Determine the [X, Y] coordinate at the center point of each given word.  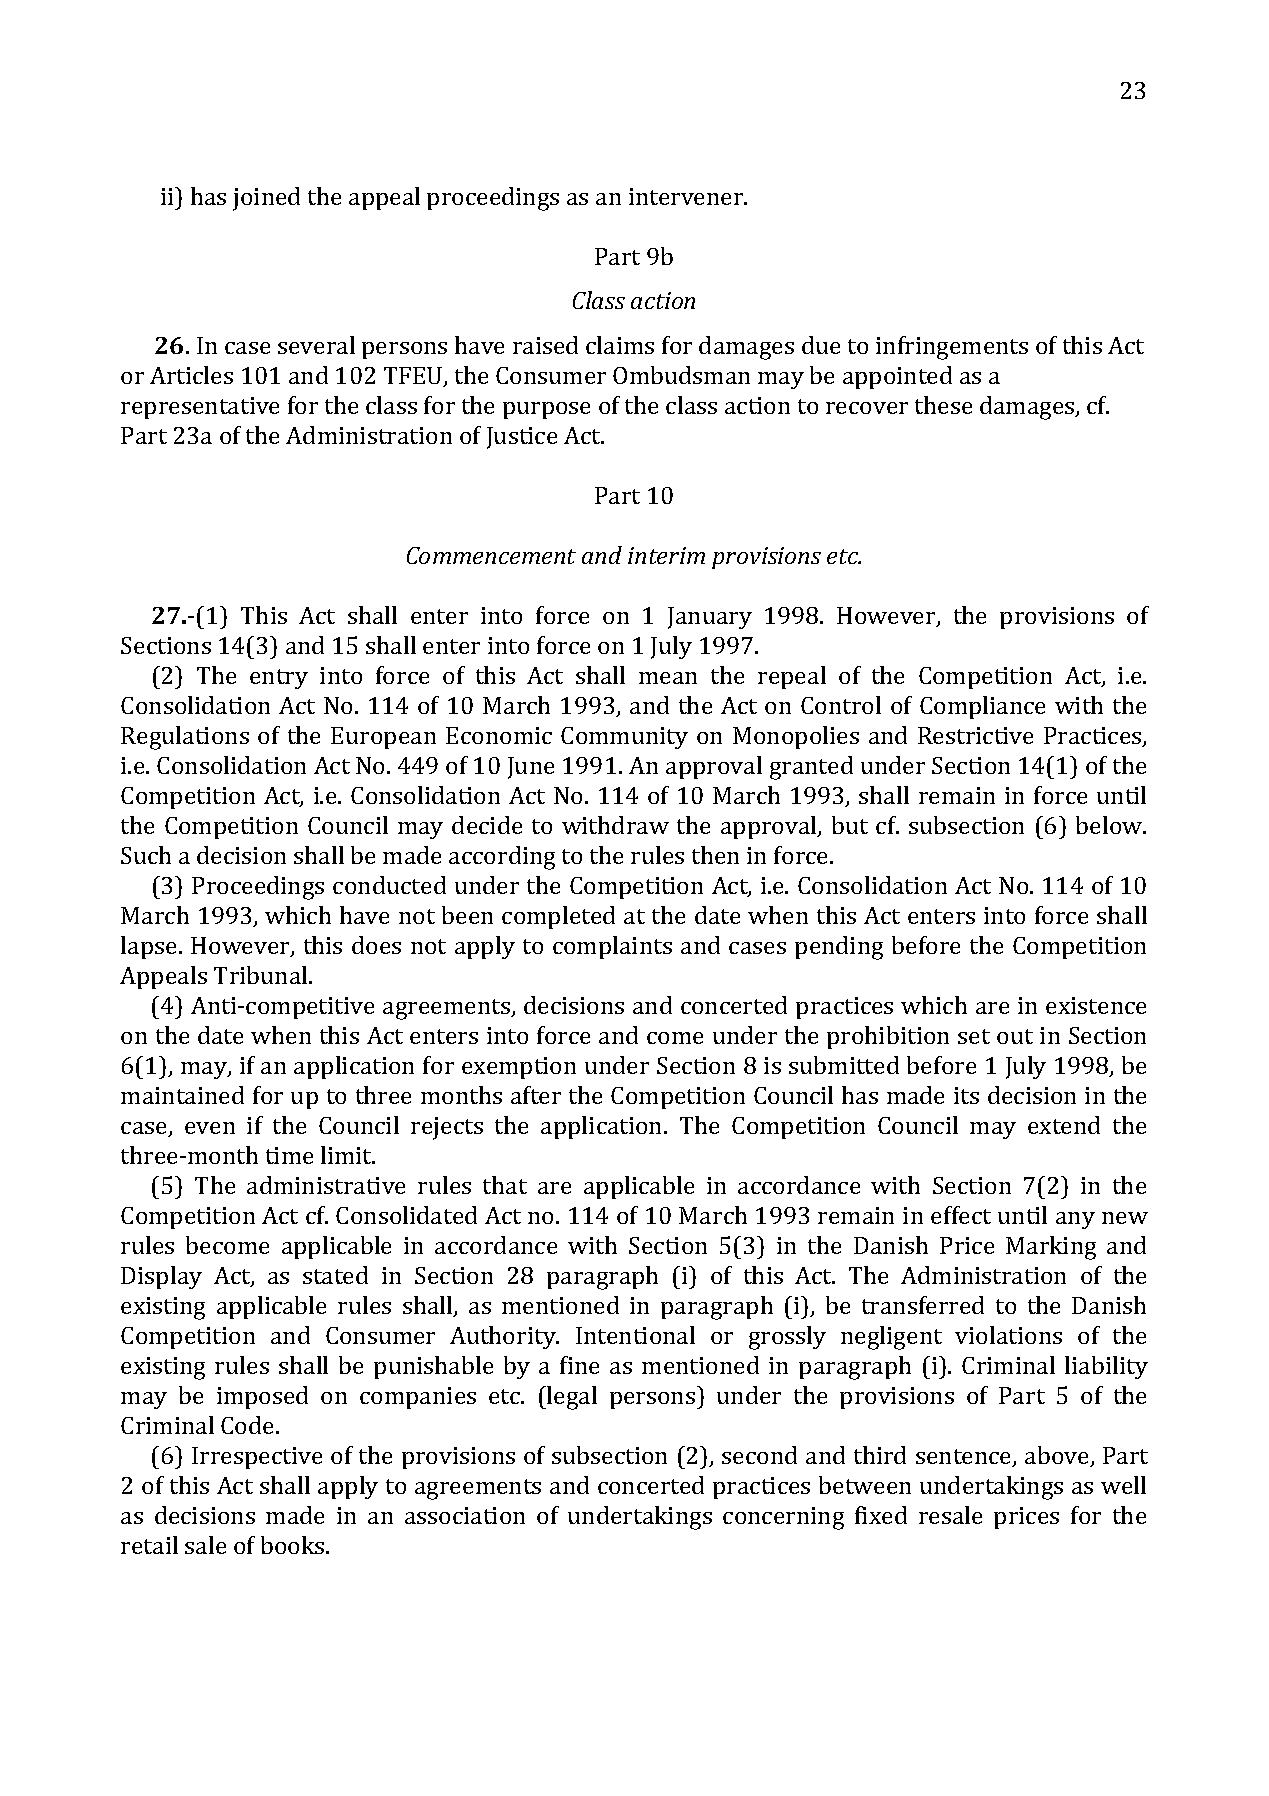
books [294, 1545]
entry [279, 679]
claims [620, 345]
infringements [952, 348]
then [715, 855]
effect [961, 1215]
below [1110, 825]
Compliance [982, 707]
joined [266, 199]
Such [146, 855]
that [505, 1185]
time [289, 1155]
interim [666, 555]
